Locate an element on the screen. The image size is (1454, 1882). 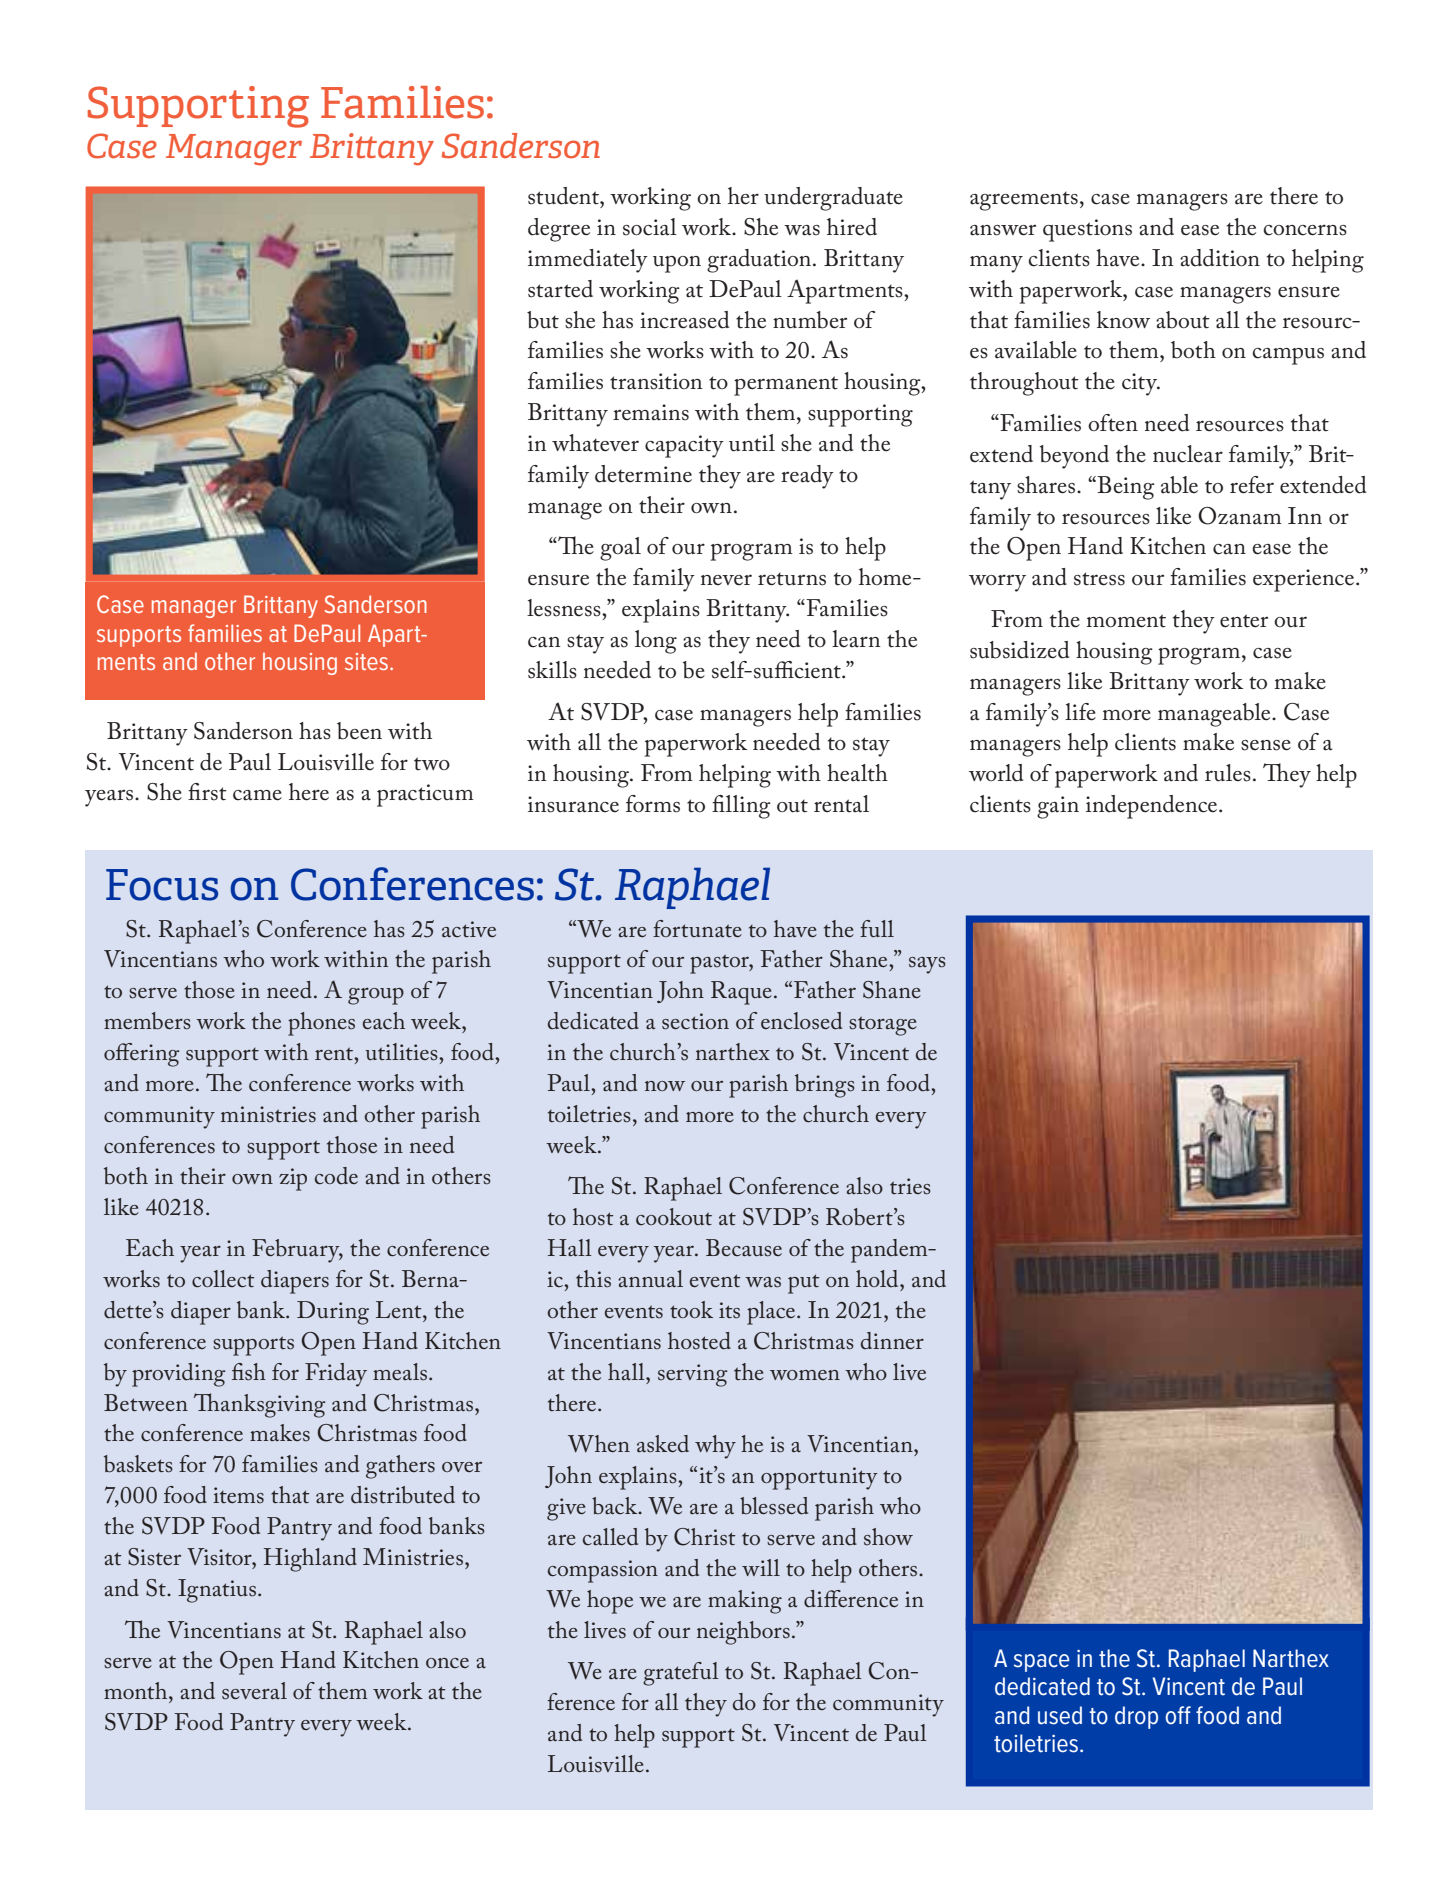
addition is located at coordinates (1220, 258).
